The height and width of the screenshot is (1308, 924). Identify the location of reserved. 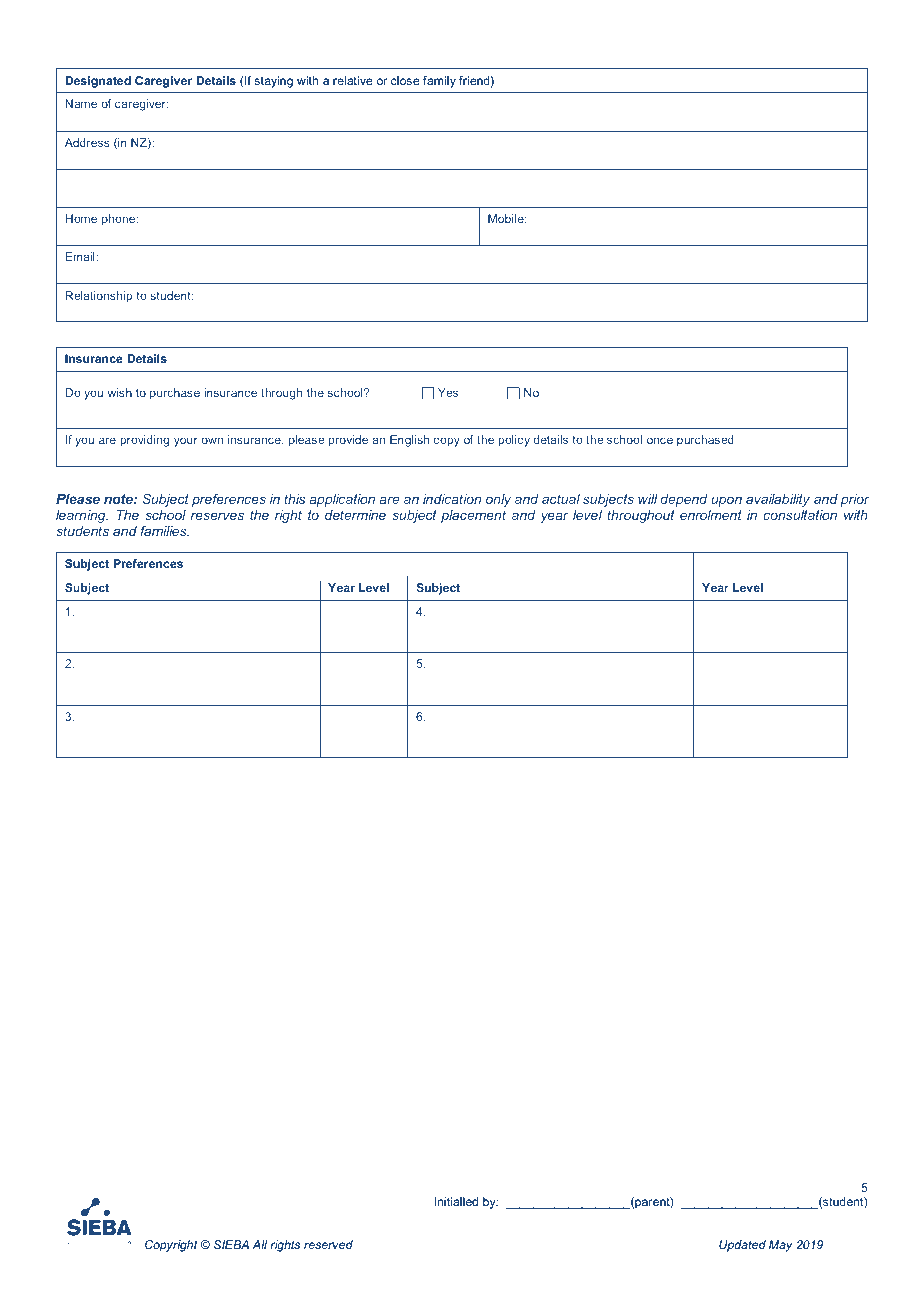
(328, 1244).
